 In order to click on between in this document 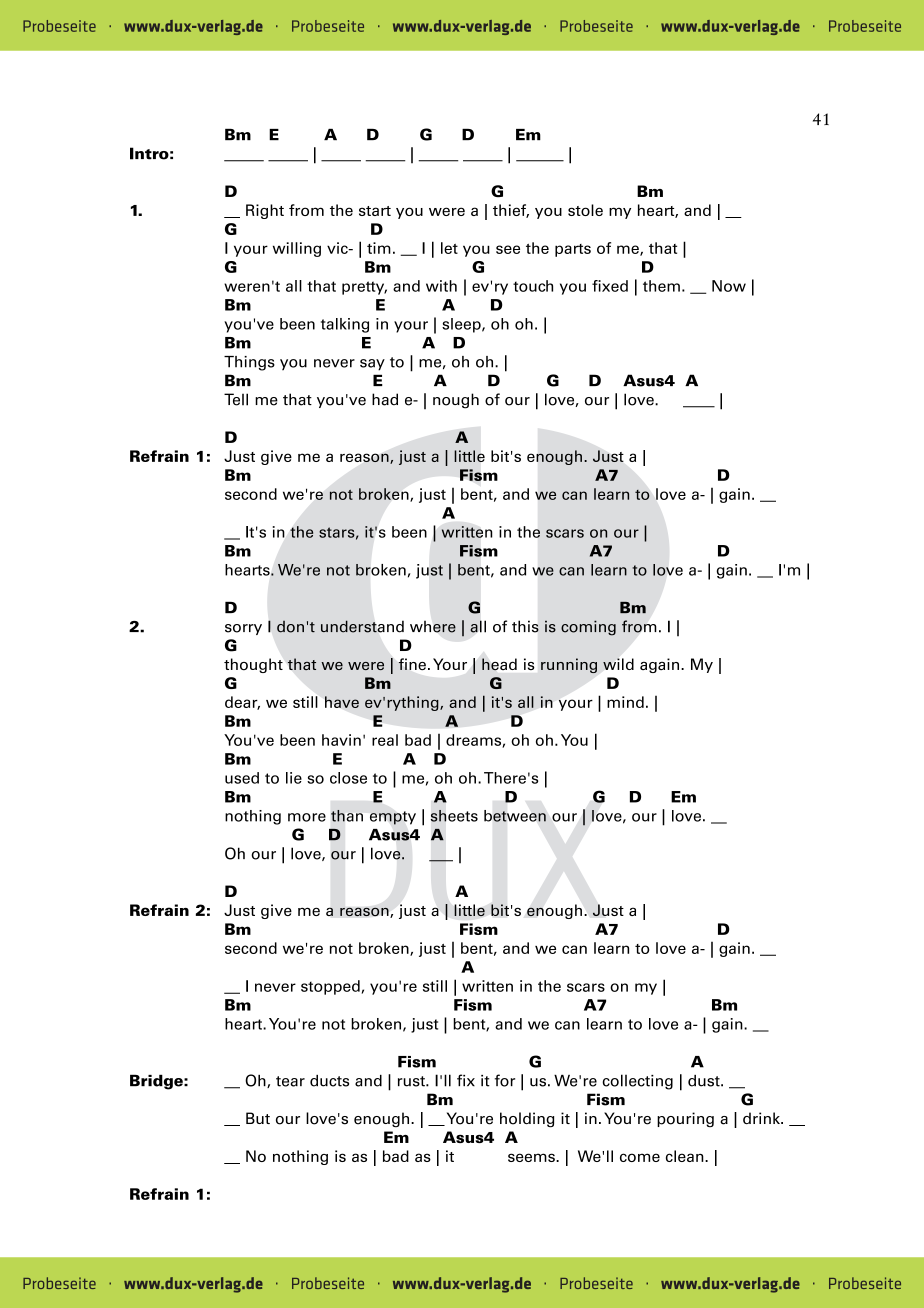, I will do `click(515, 816)`.
